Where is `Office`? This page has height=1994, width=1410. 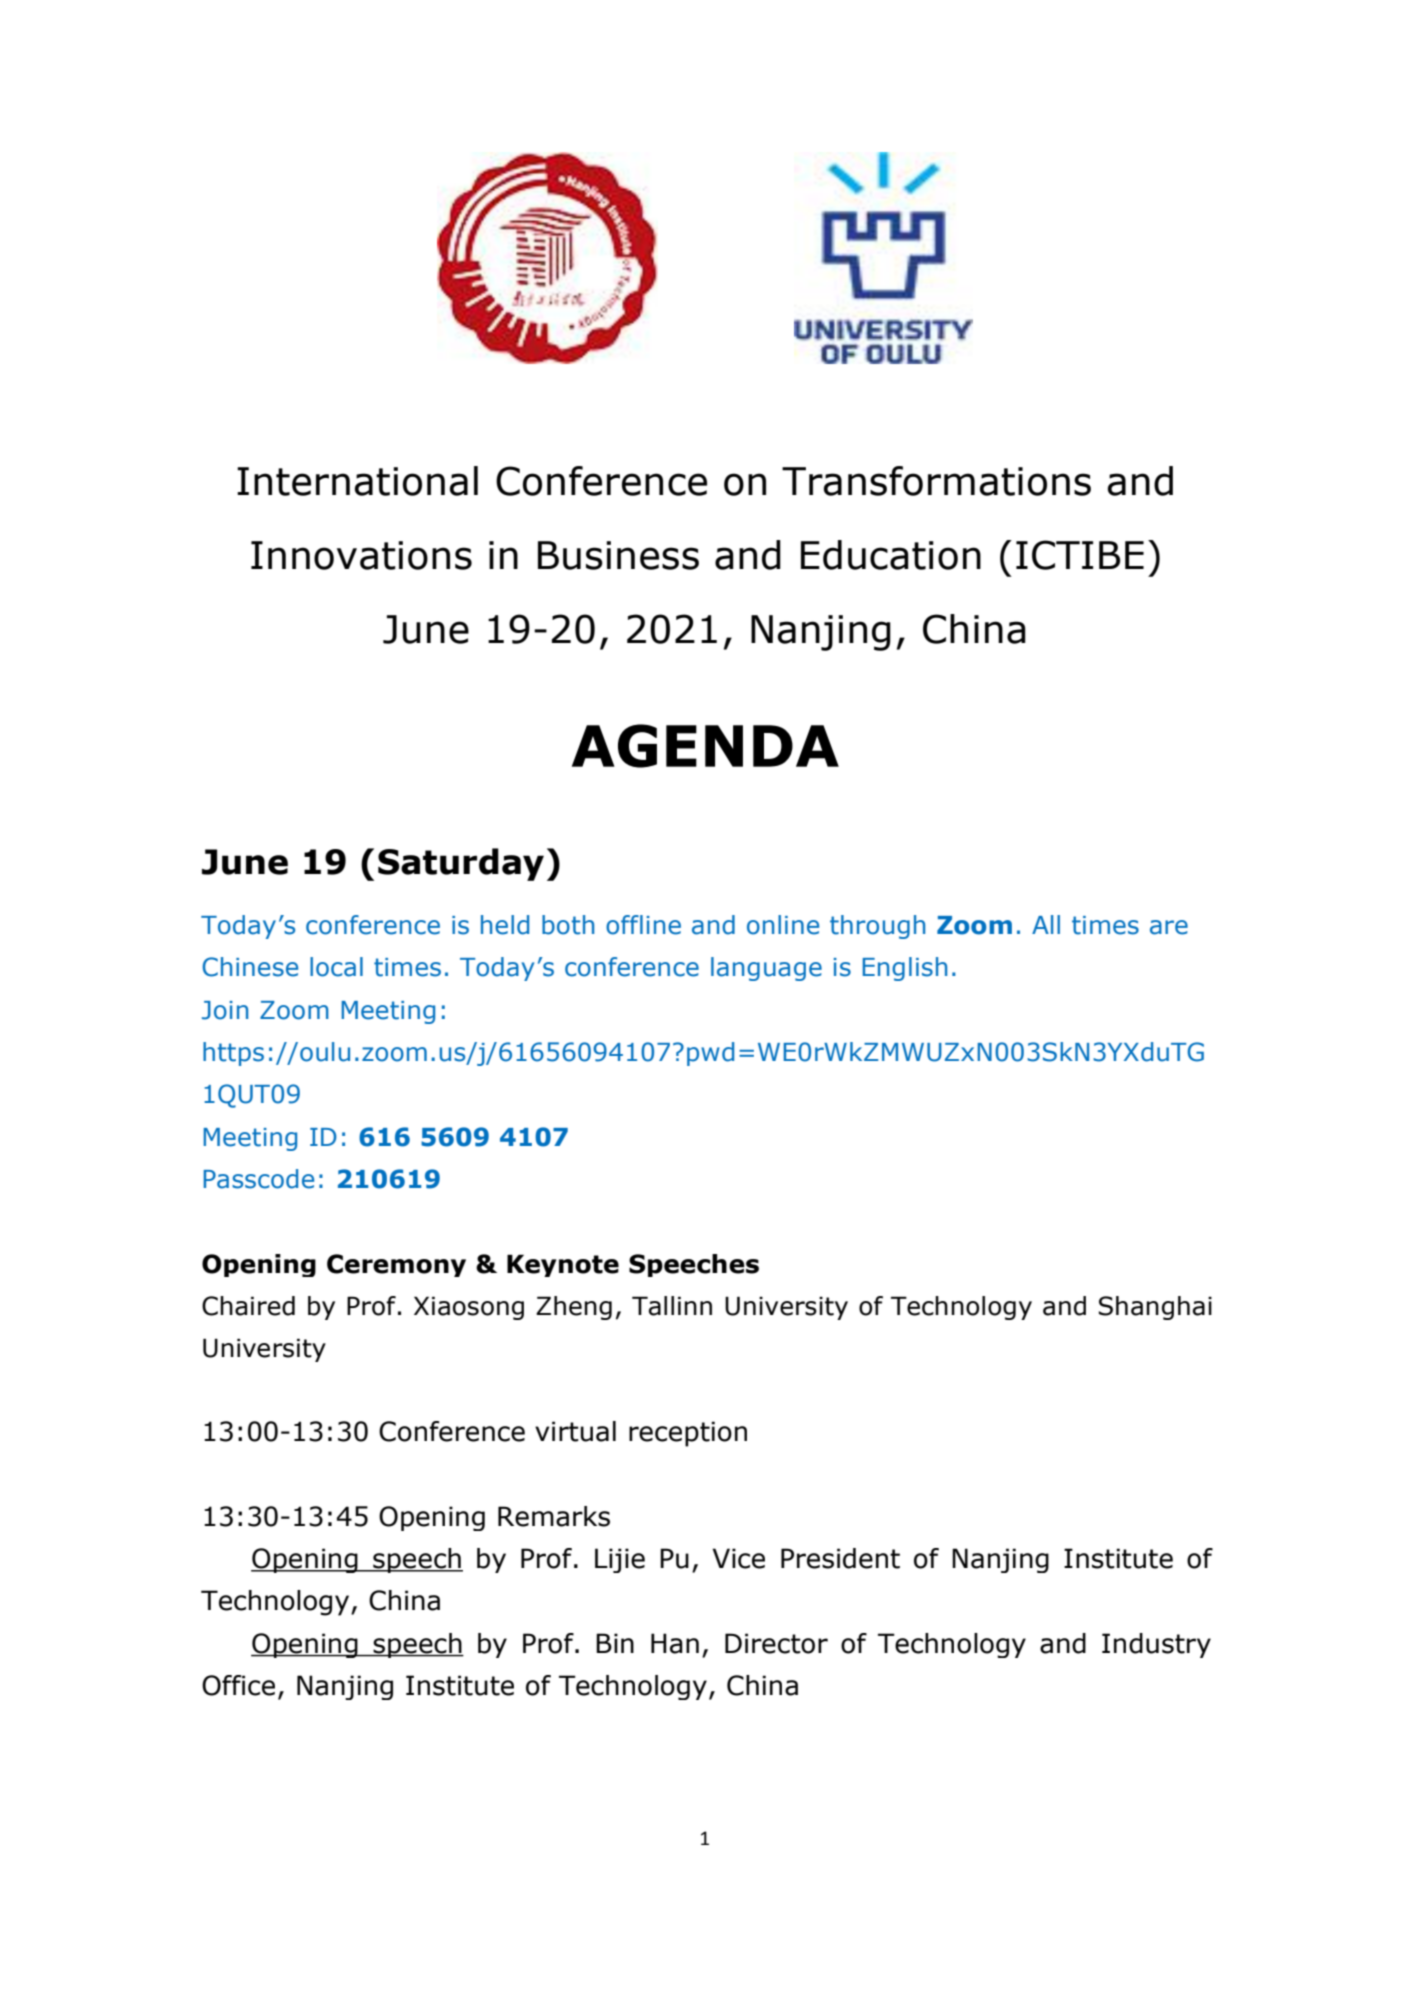 Office is located at coordinates (238, 1685).
